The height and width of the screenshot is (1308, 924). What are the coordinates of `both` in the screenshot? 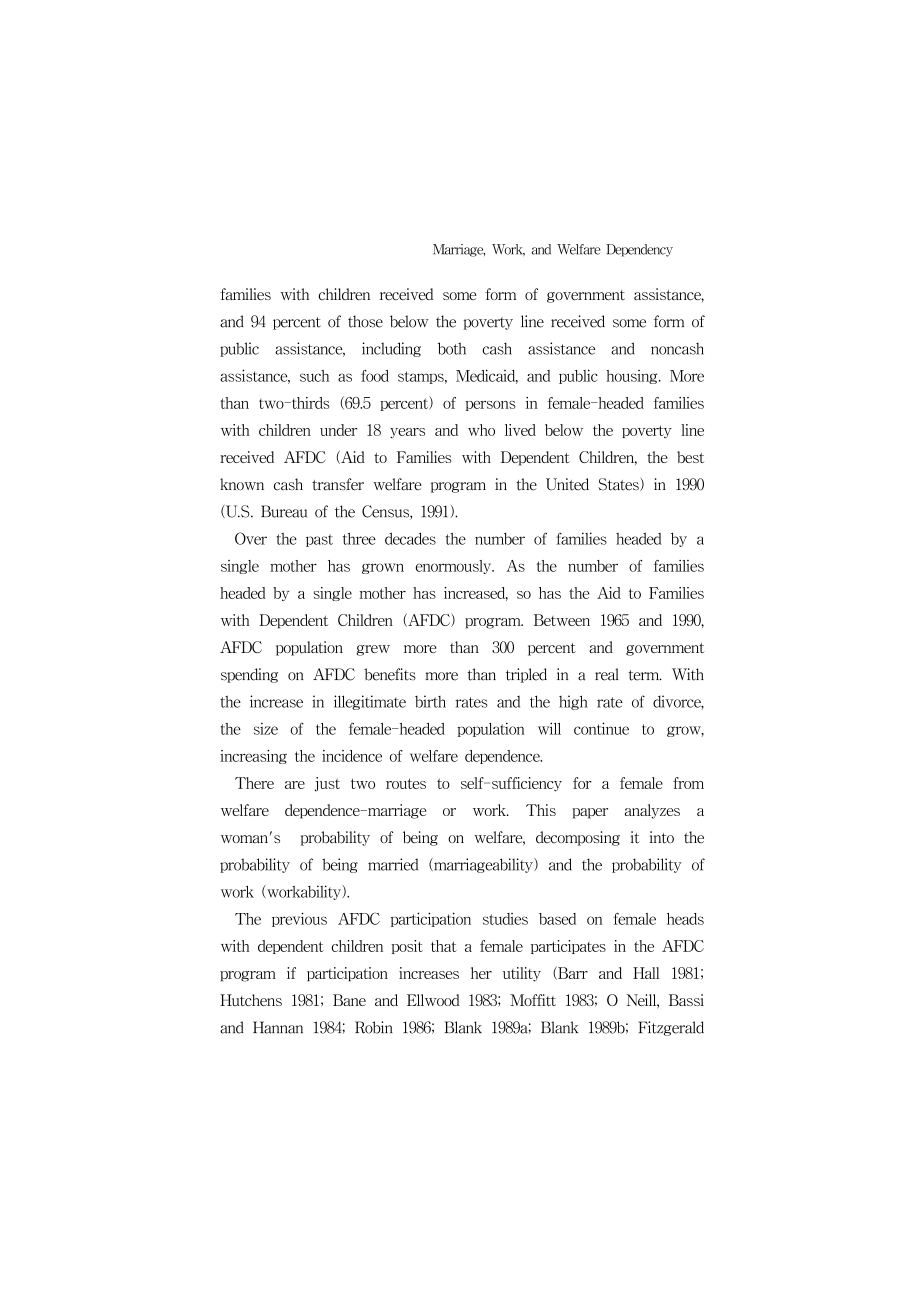 It's located at (452, 348).
